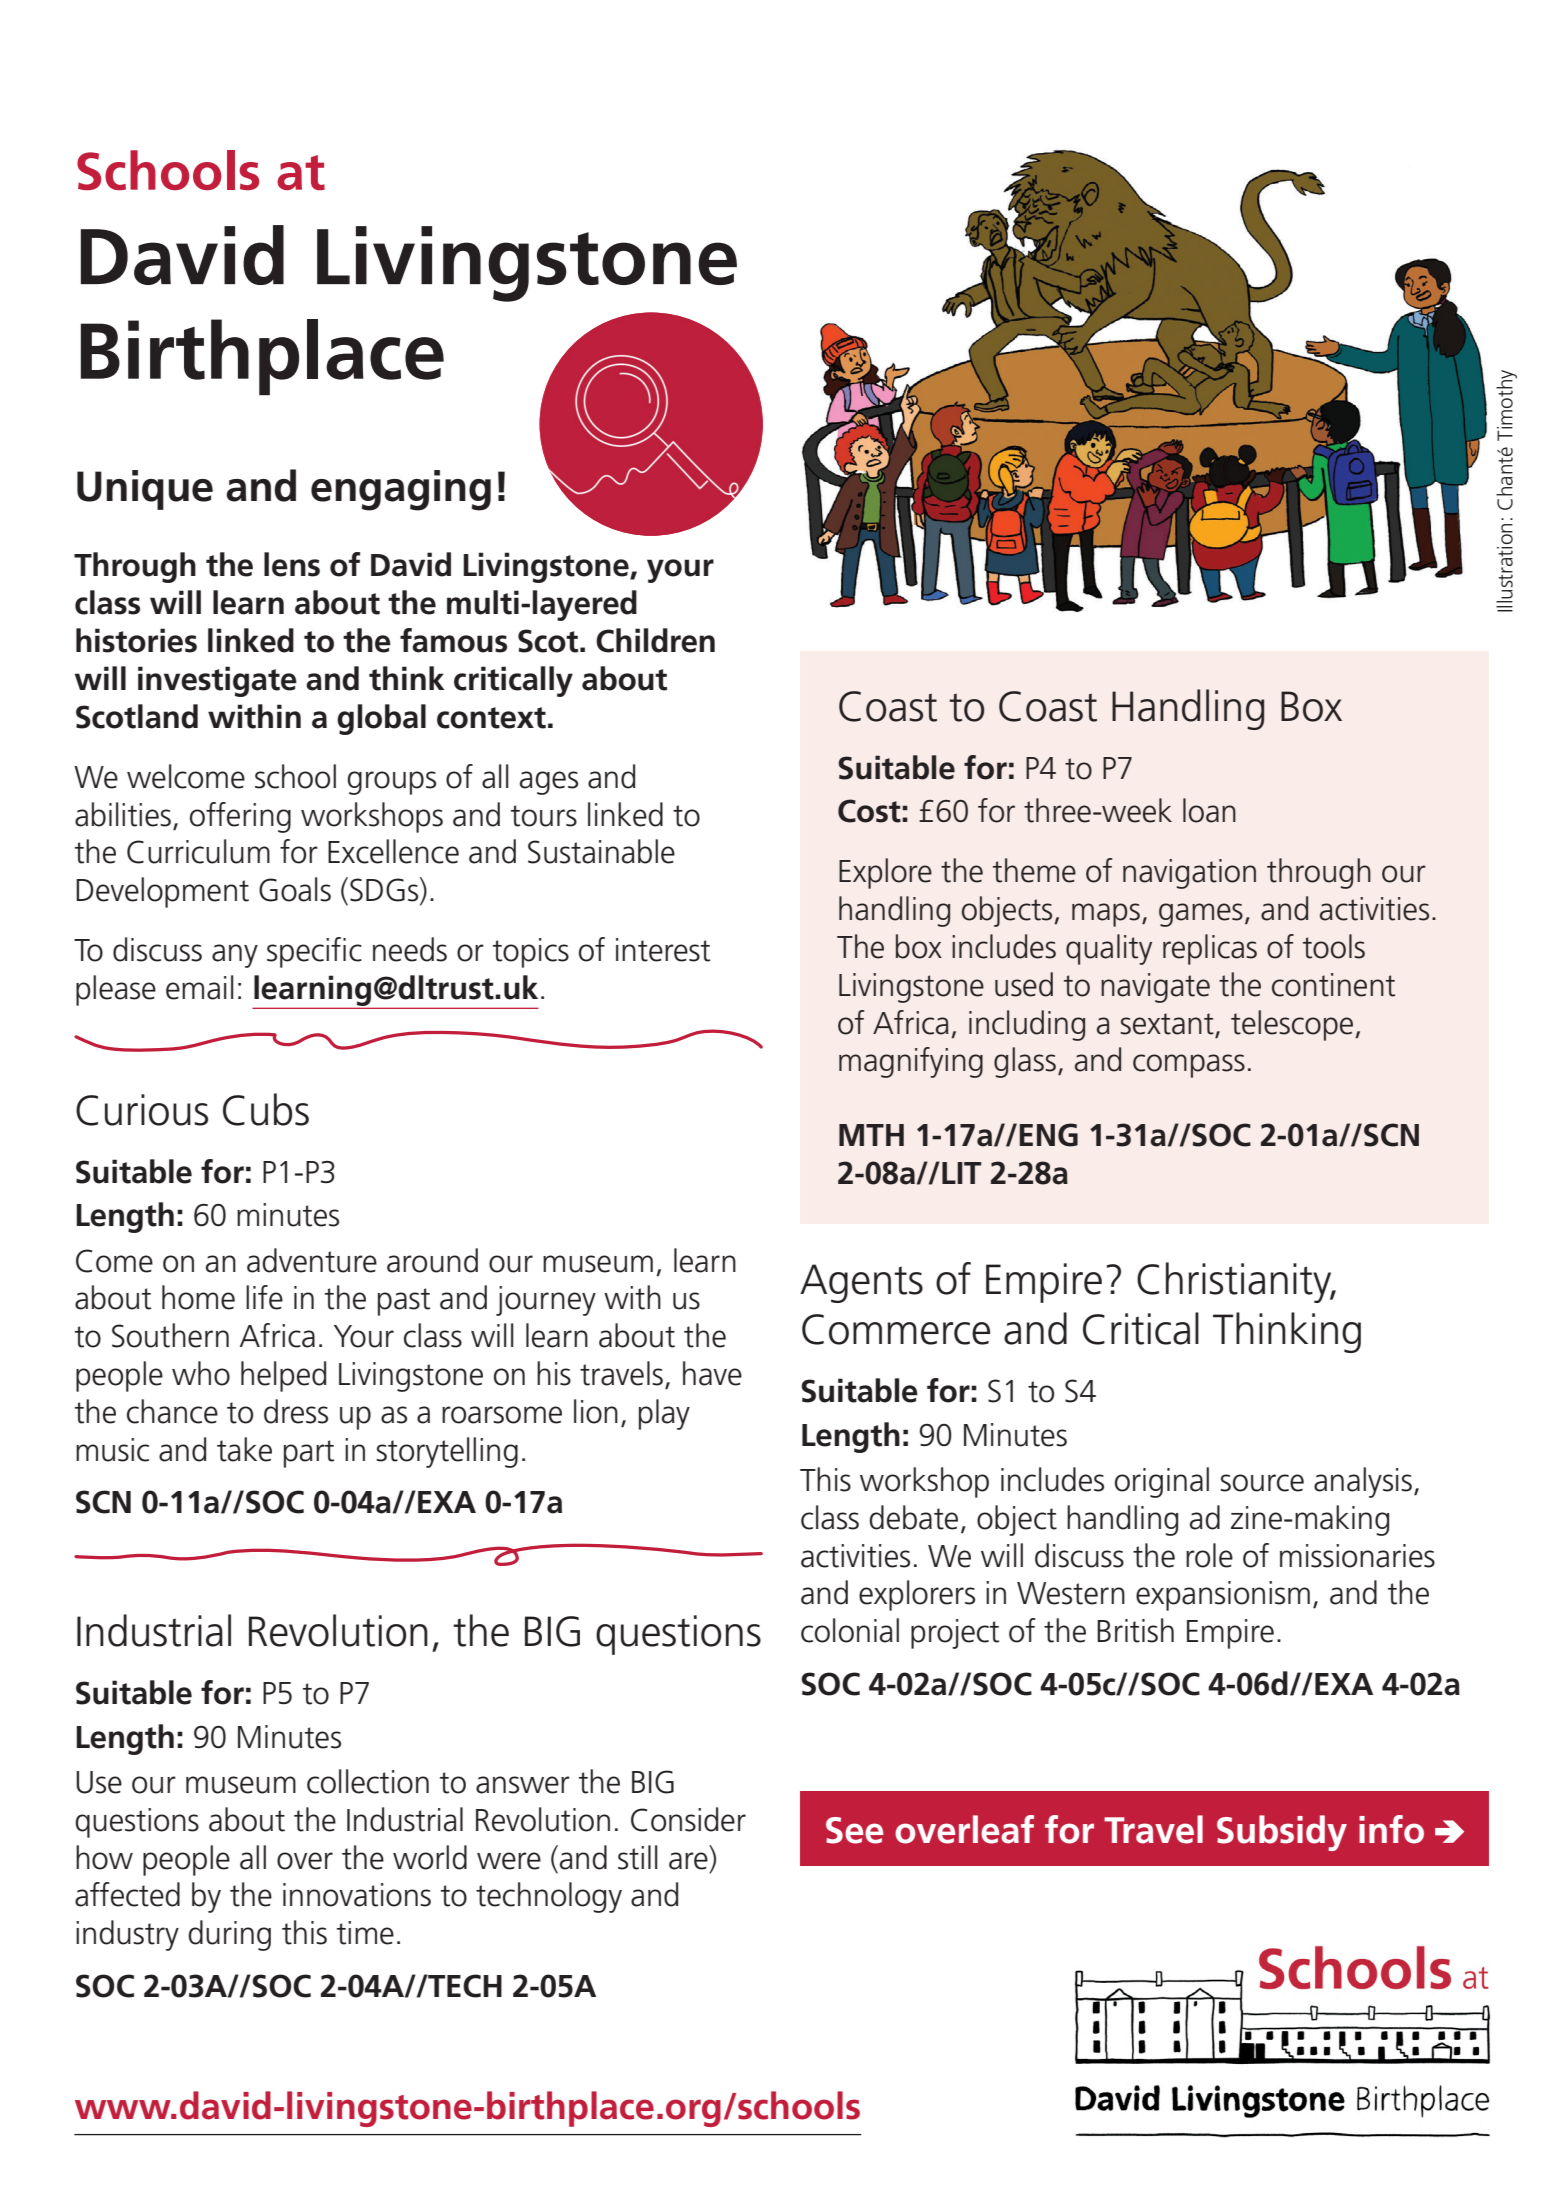 The image size is (1563, 2210). What do you see at coordinates (1209, 810) in the screenshot?
I see `loan` at bounding box center [1209, 810].
